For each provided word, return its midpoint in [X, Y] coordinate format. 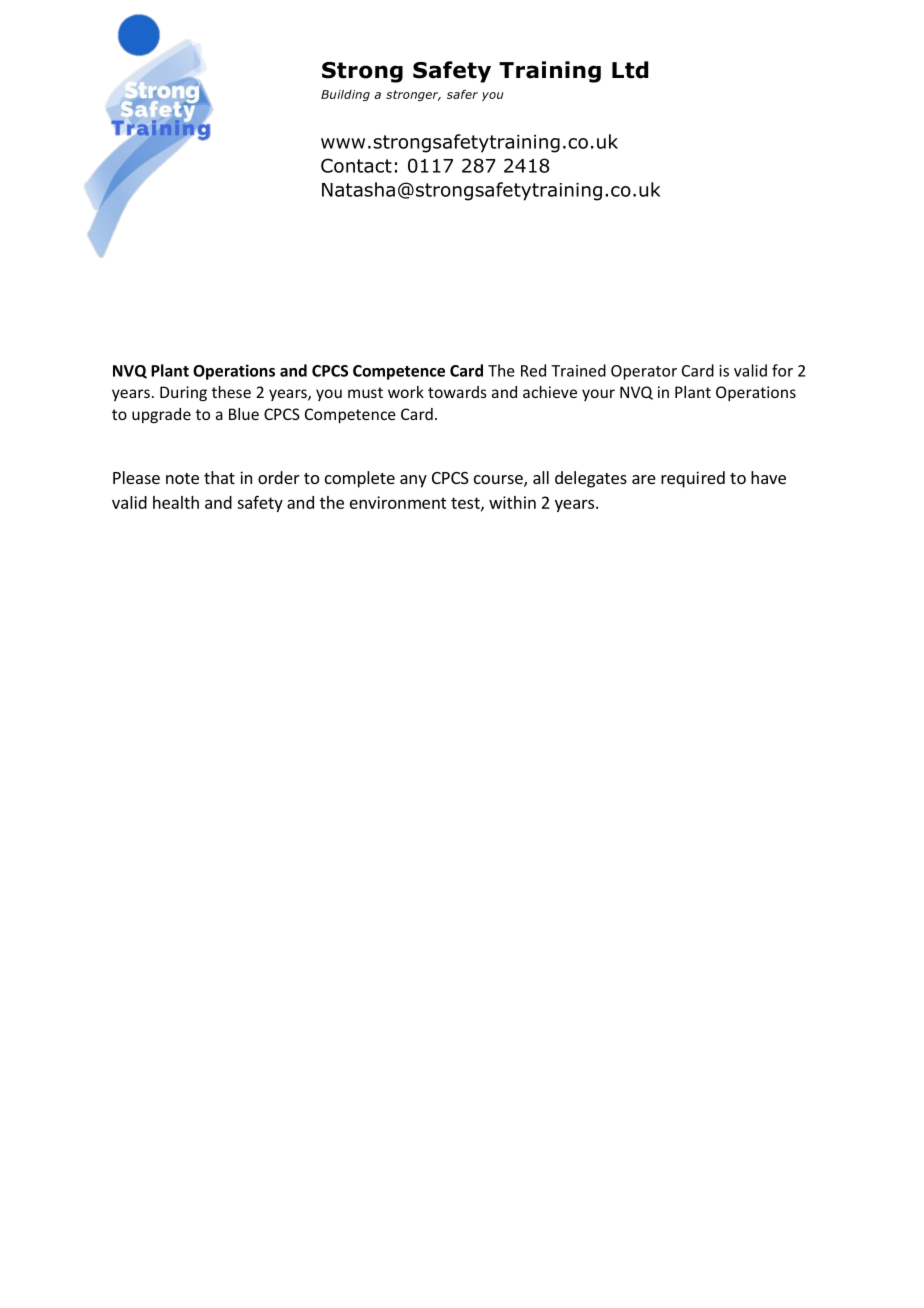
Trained [578, 370]
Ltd [630, 70]
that [219, 477]
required [693, 479]
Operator [644, 372]
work [406, 392]
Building [345, 95]
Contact [356, 165]
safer [462, 94]
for [782, 370]
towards [457, 392]
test [466, 504]
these [231, 392]
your [598, 395]
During [183, 393]
